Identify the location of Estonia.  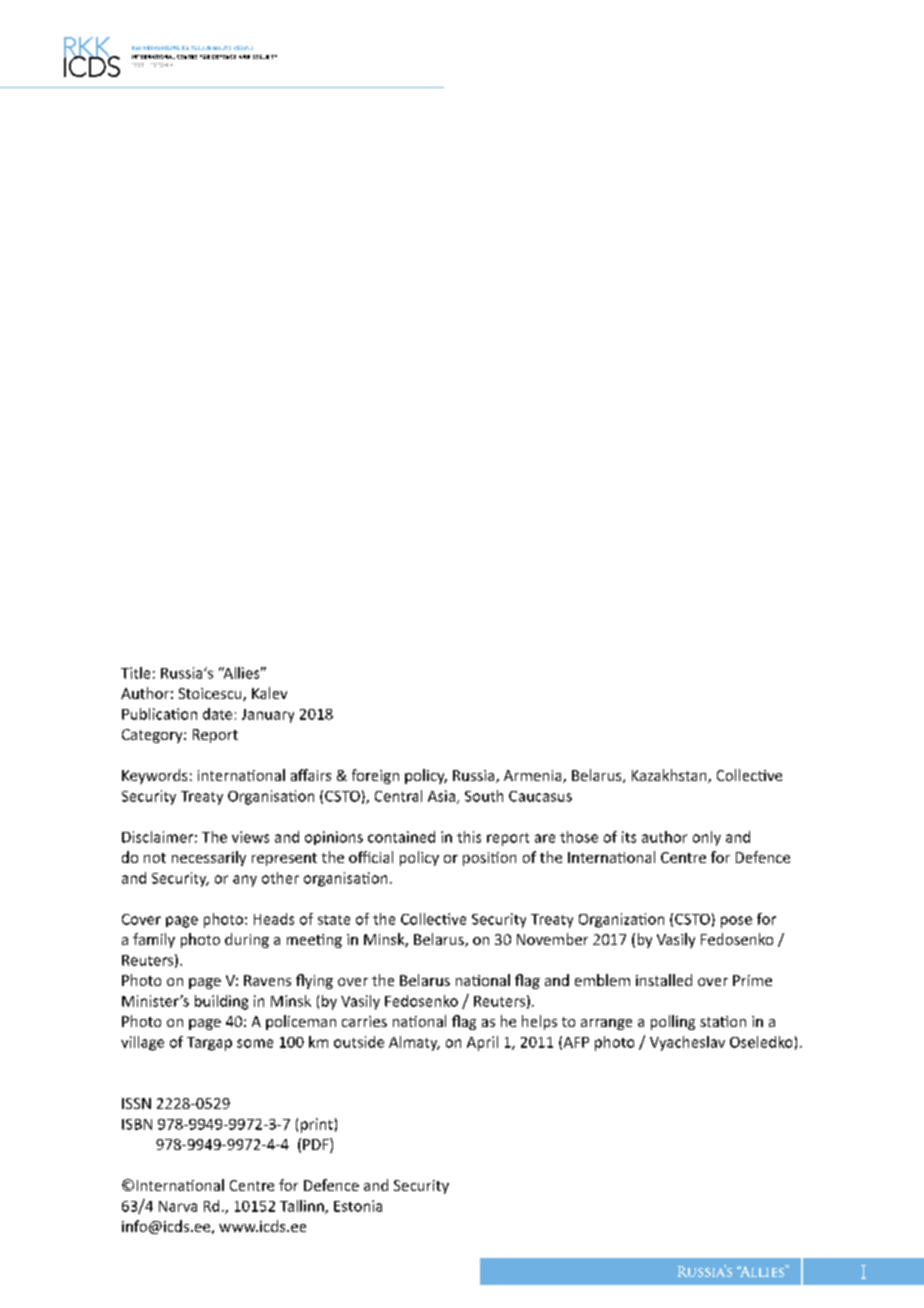
(358, 1206).
